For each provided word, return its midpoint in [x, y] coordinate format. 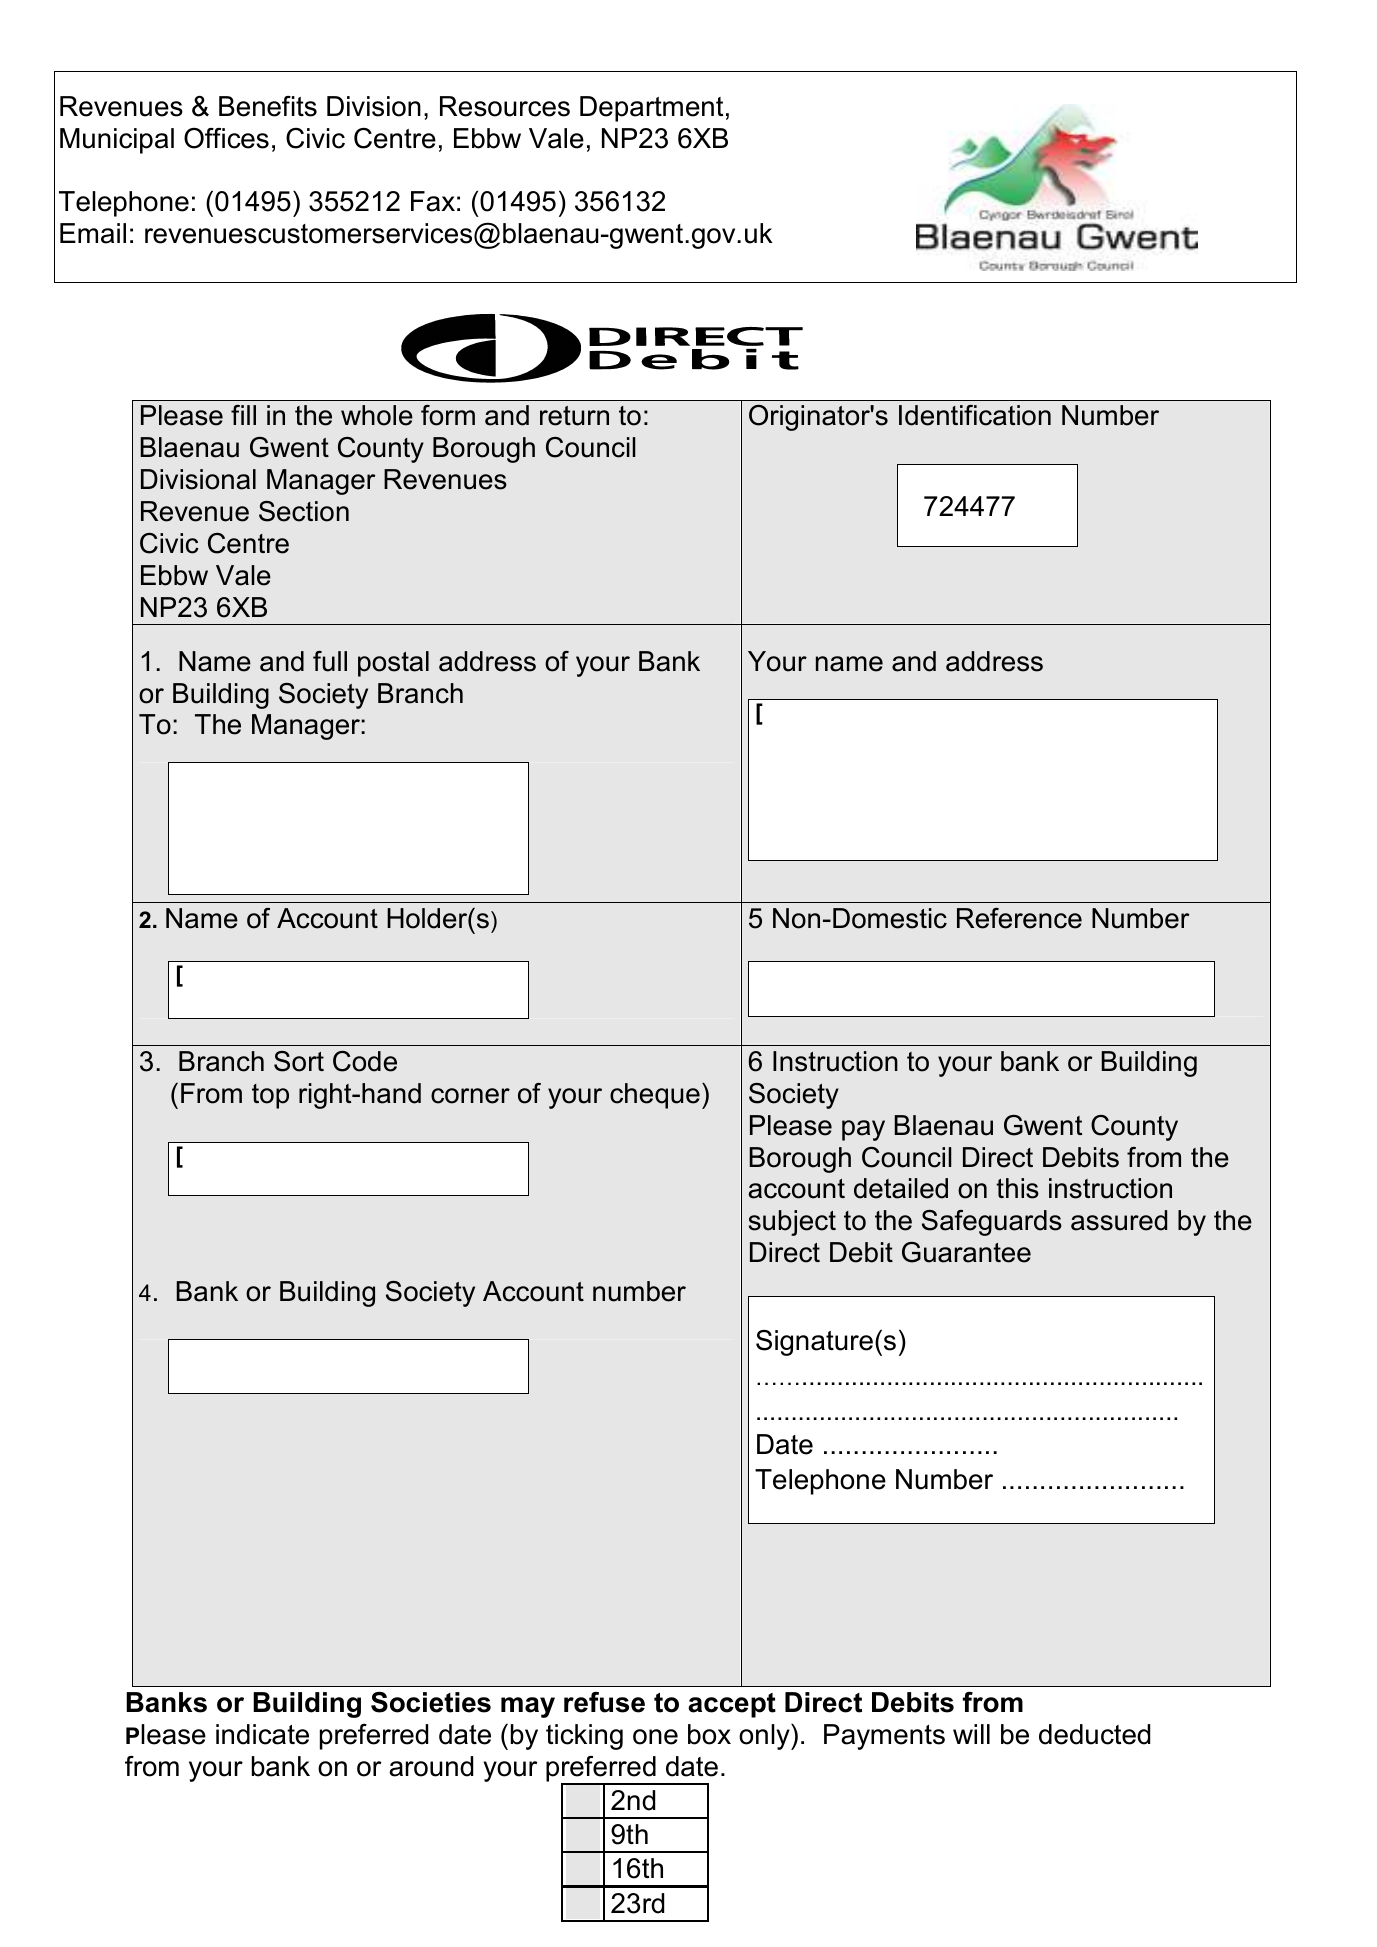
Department [651, 109]
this [1017, 1188]
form [448, 415]
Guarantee [966, 1252]
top [270, 1096]
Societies [431, 1702]
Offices [226, 138]
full [330, 661]
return [574, 416]
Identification [975, 415]
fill [243, 415]
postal [393, 664]
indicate [262, 1734]
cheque [655, 1096]
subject [792, 1223]
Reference [1019, 918]
